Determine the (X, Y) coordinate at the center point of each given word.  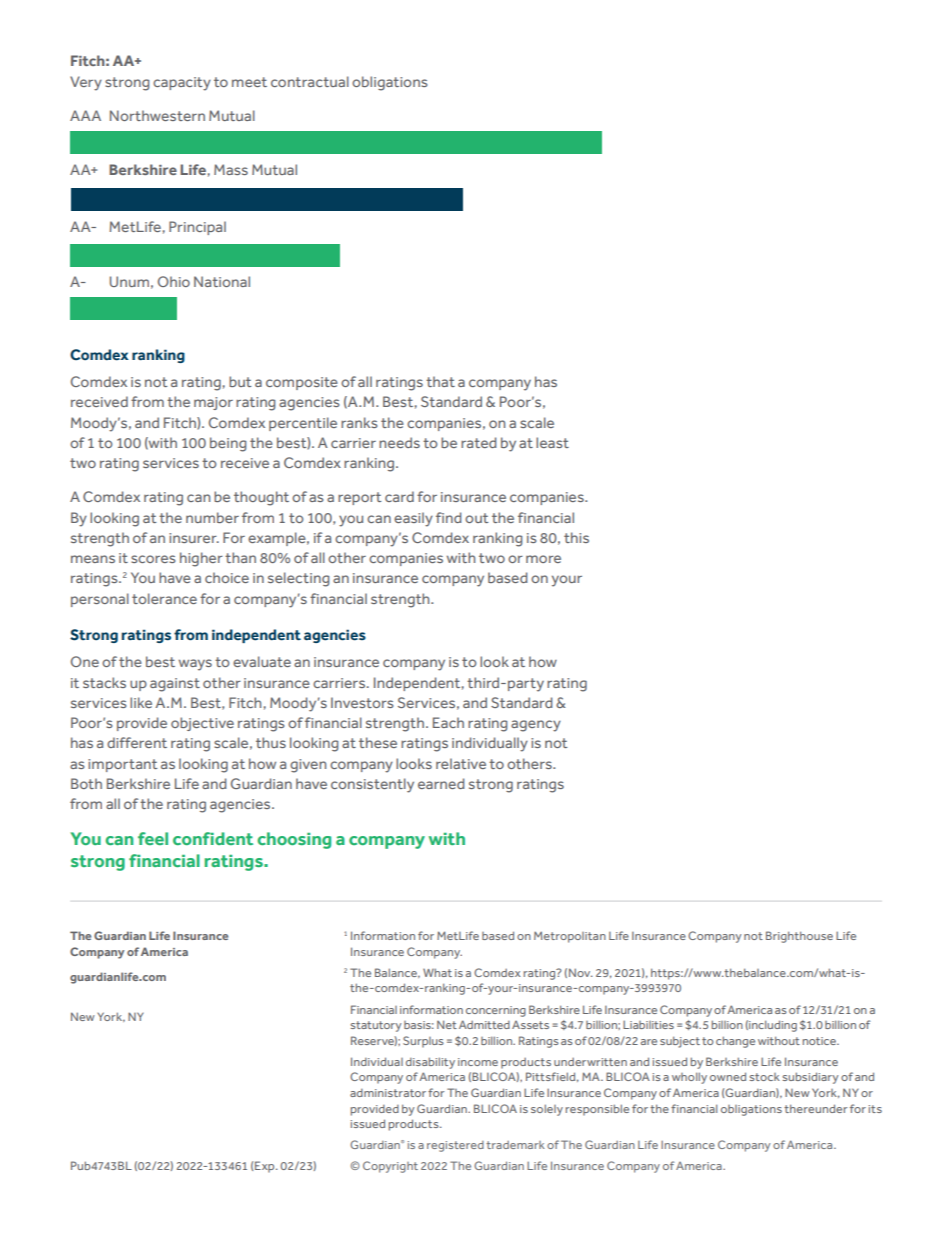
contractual (310, 81)
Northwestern (157, 115)
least (552, 442)
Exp (266, 1167)
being (228, 444)
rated (479, 442)
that (440, 381)
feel (153, 838)
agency (536, 726)
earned (441, 783)
